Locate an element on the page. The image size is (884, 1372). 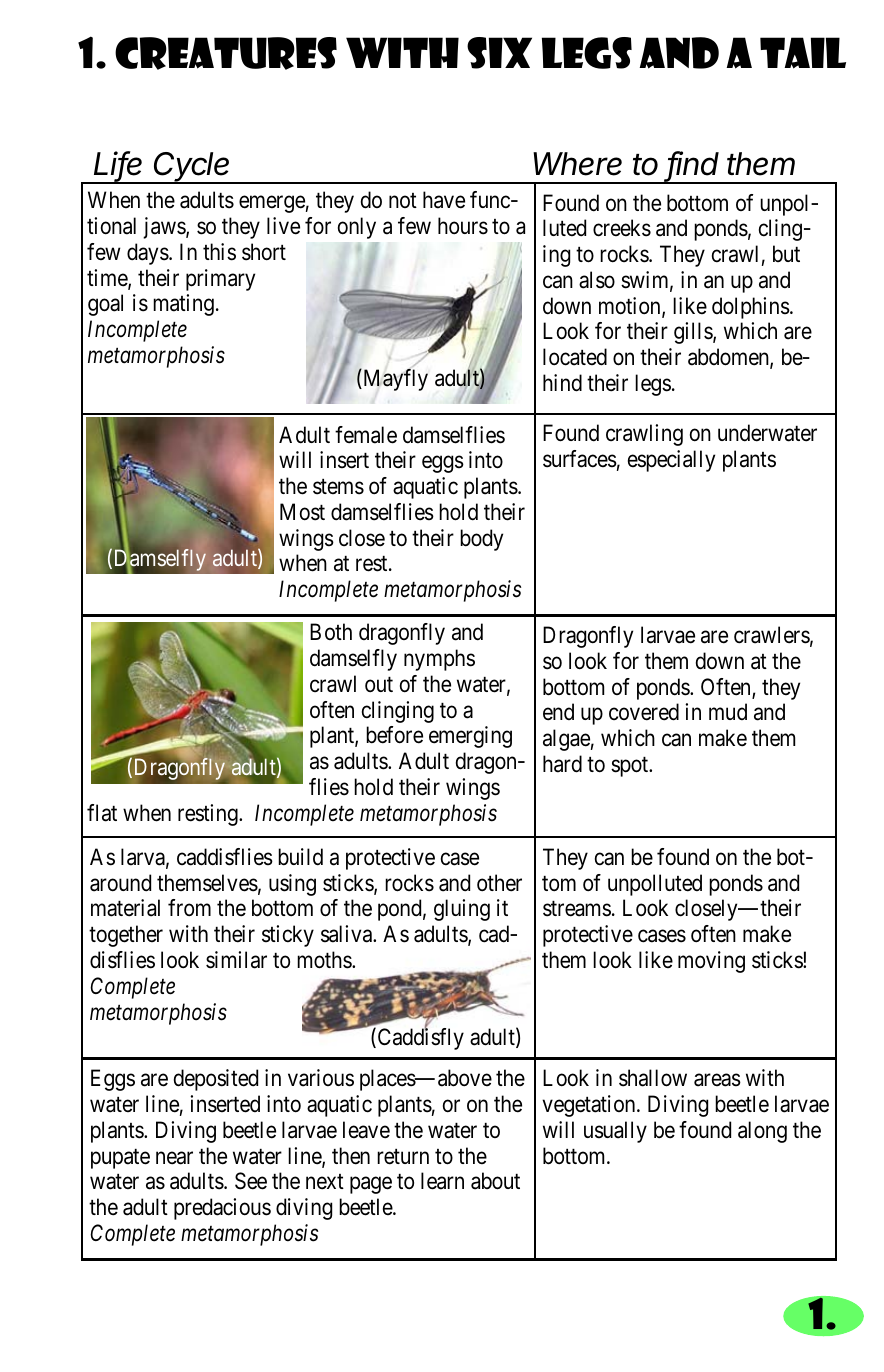
tail is located at coordinates (803, 53).
